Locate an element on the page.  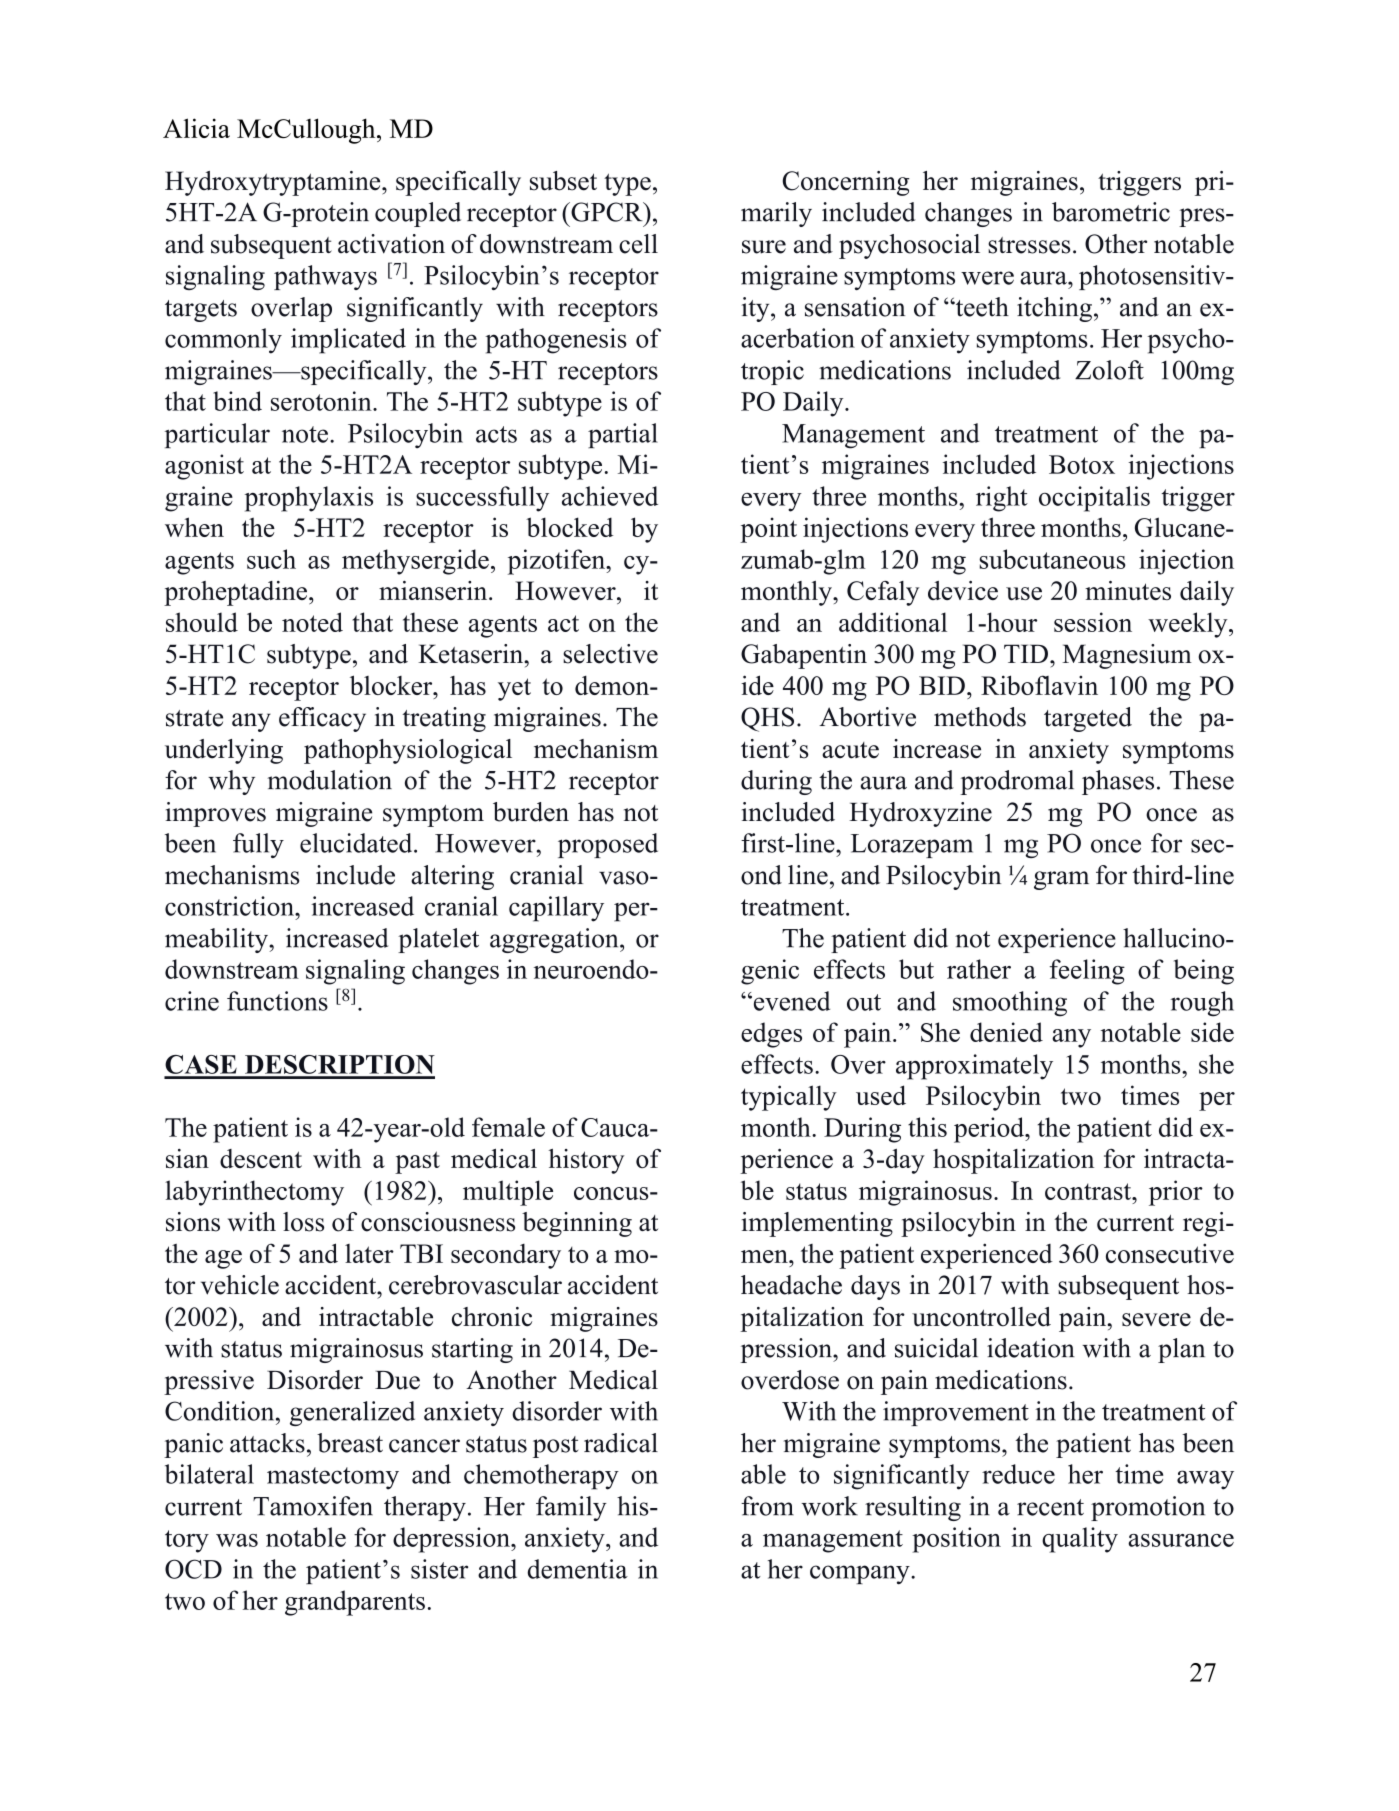
such is located at coordinates (271, 559).
